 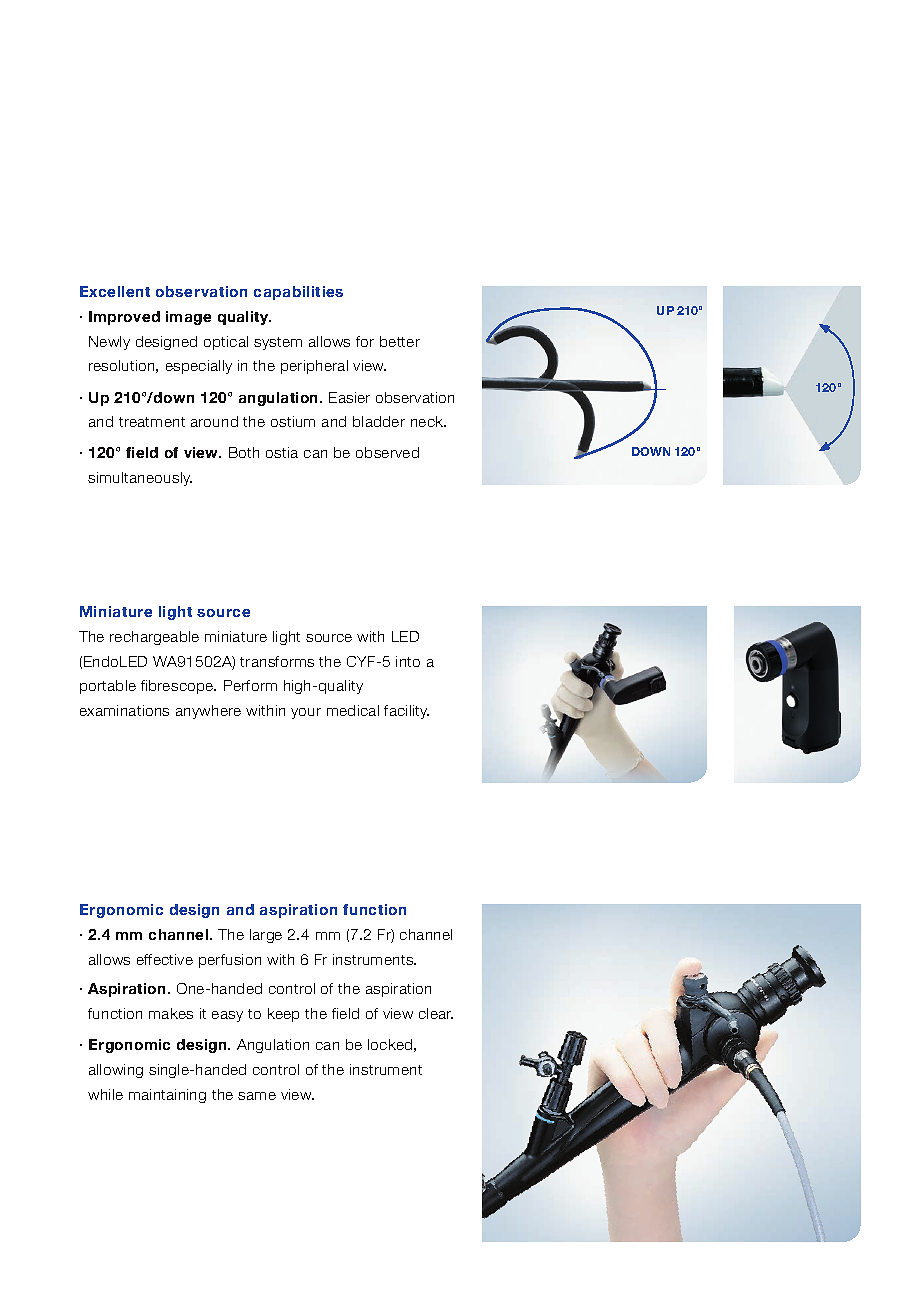 What do you see at coordinates (257, 1096) in the page?
I see `same` at bounding box center [257, 1096].
